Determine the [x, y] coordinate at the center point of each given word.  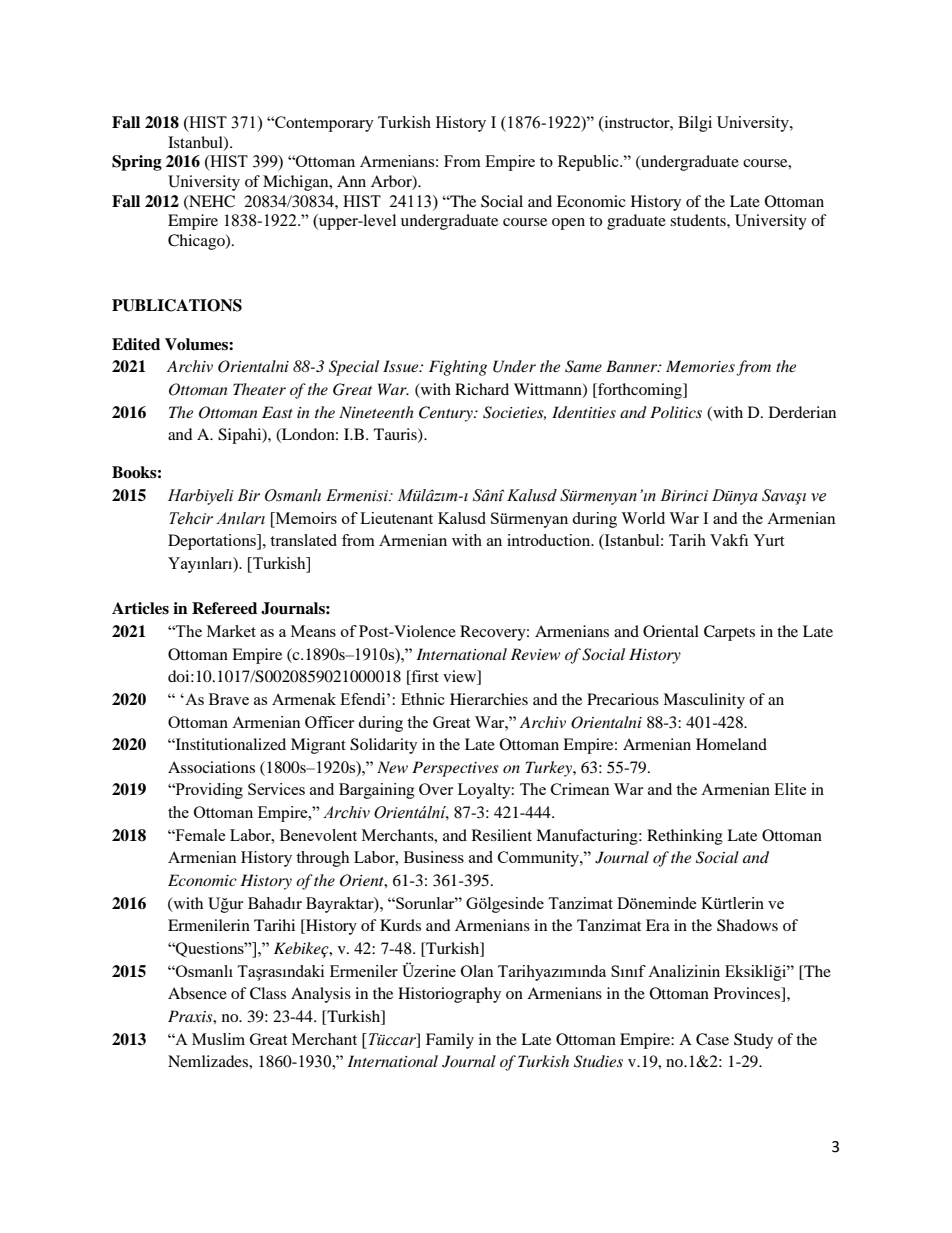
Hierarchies [489, 699]
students [699, 220]
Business [434, 857]
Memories [700, 366]
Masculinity [704, 701]
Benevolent [318, 835]
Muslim [218, 1039]
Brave [229, 699]
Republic [589, 163]
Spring [137, 163]
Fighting [458, 368]
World [643, 518]
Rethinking [685, 837]
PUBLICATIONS [177, 305]
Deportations [213, 542]
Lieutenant [396, 518]
